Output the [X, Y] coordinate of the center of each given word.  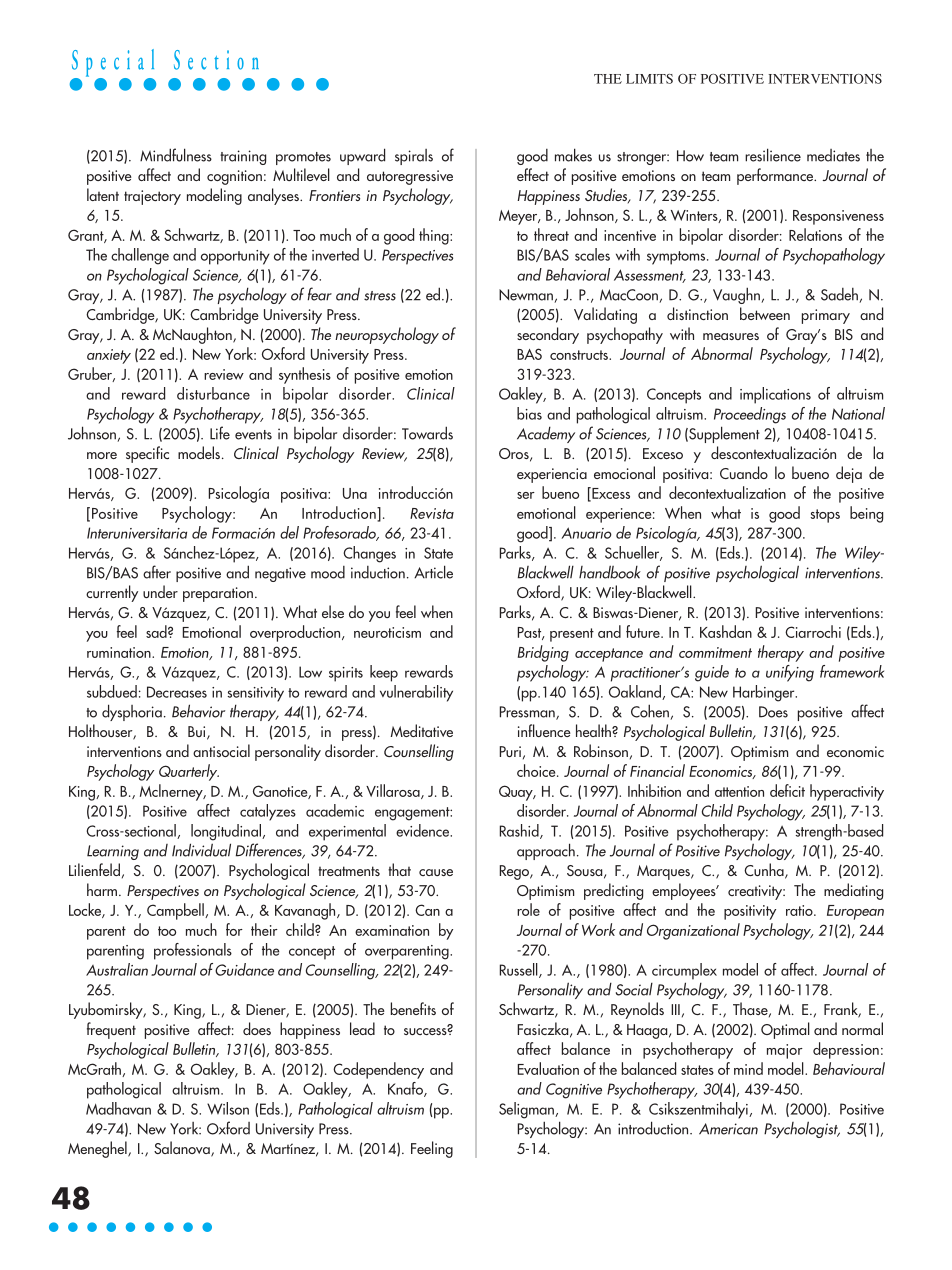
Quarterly [189, 772]
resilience [773, 155]
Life [220, 433]
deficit [787, 790]
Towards [427, 433]
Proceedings [750, 415]
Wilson [228, 1108]
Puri [510, 751]
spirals [414, 157]
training [243, 157]
